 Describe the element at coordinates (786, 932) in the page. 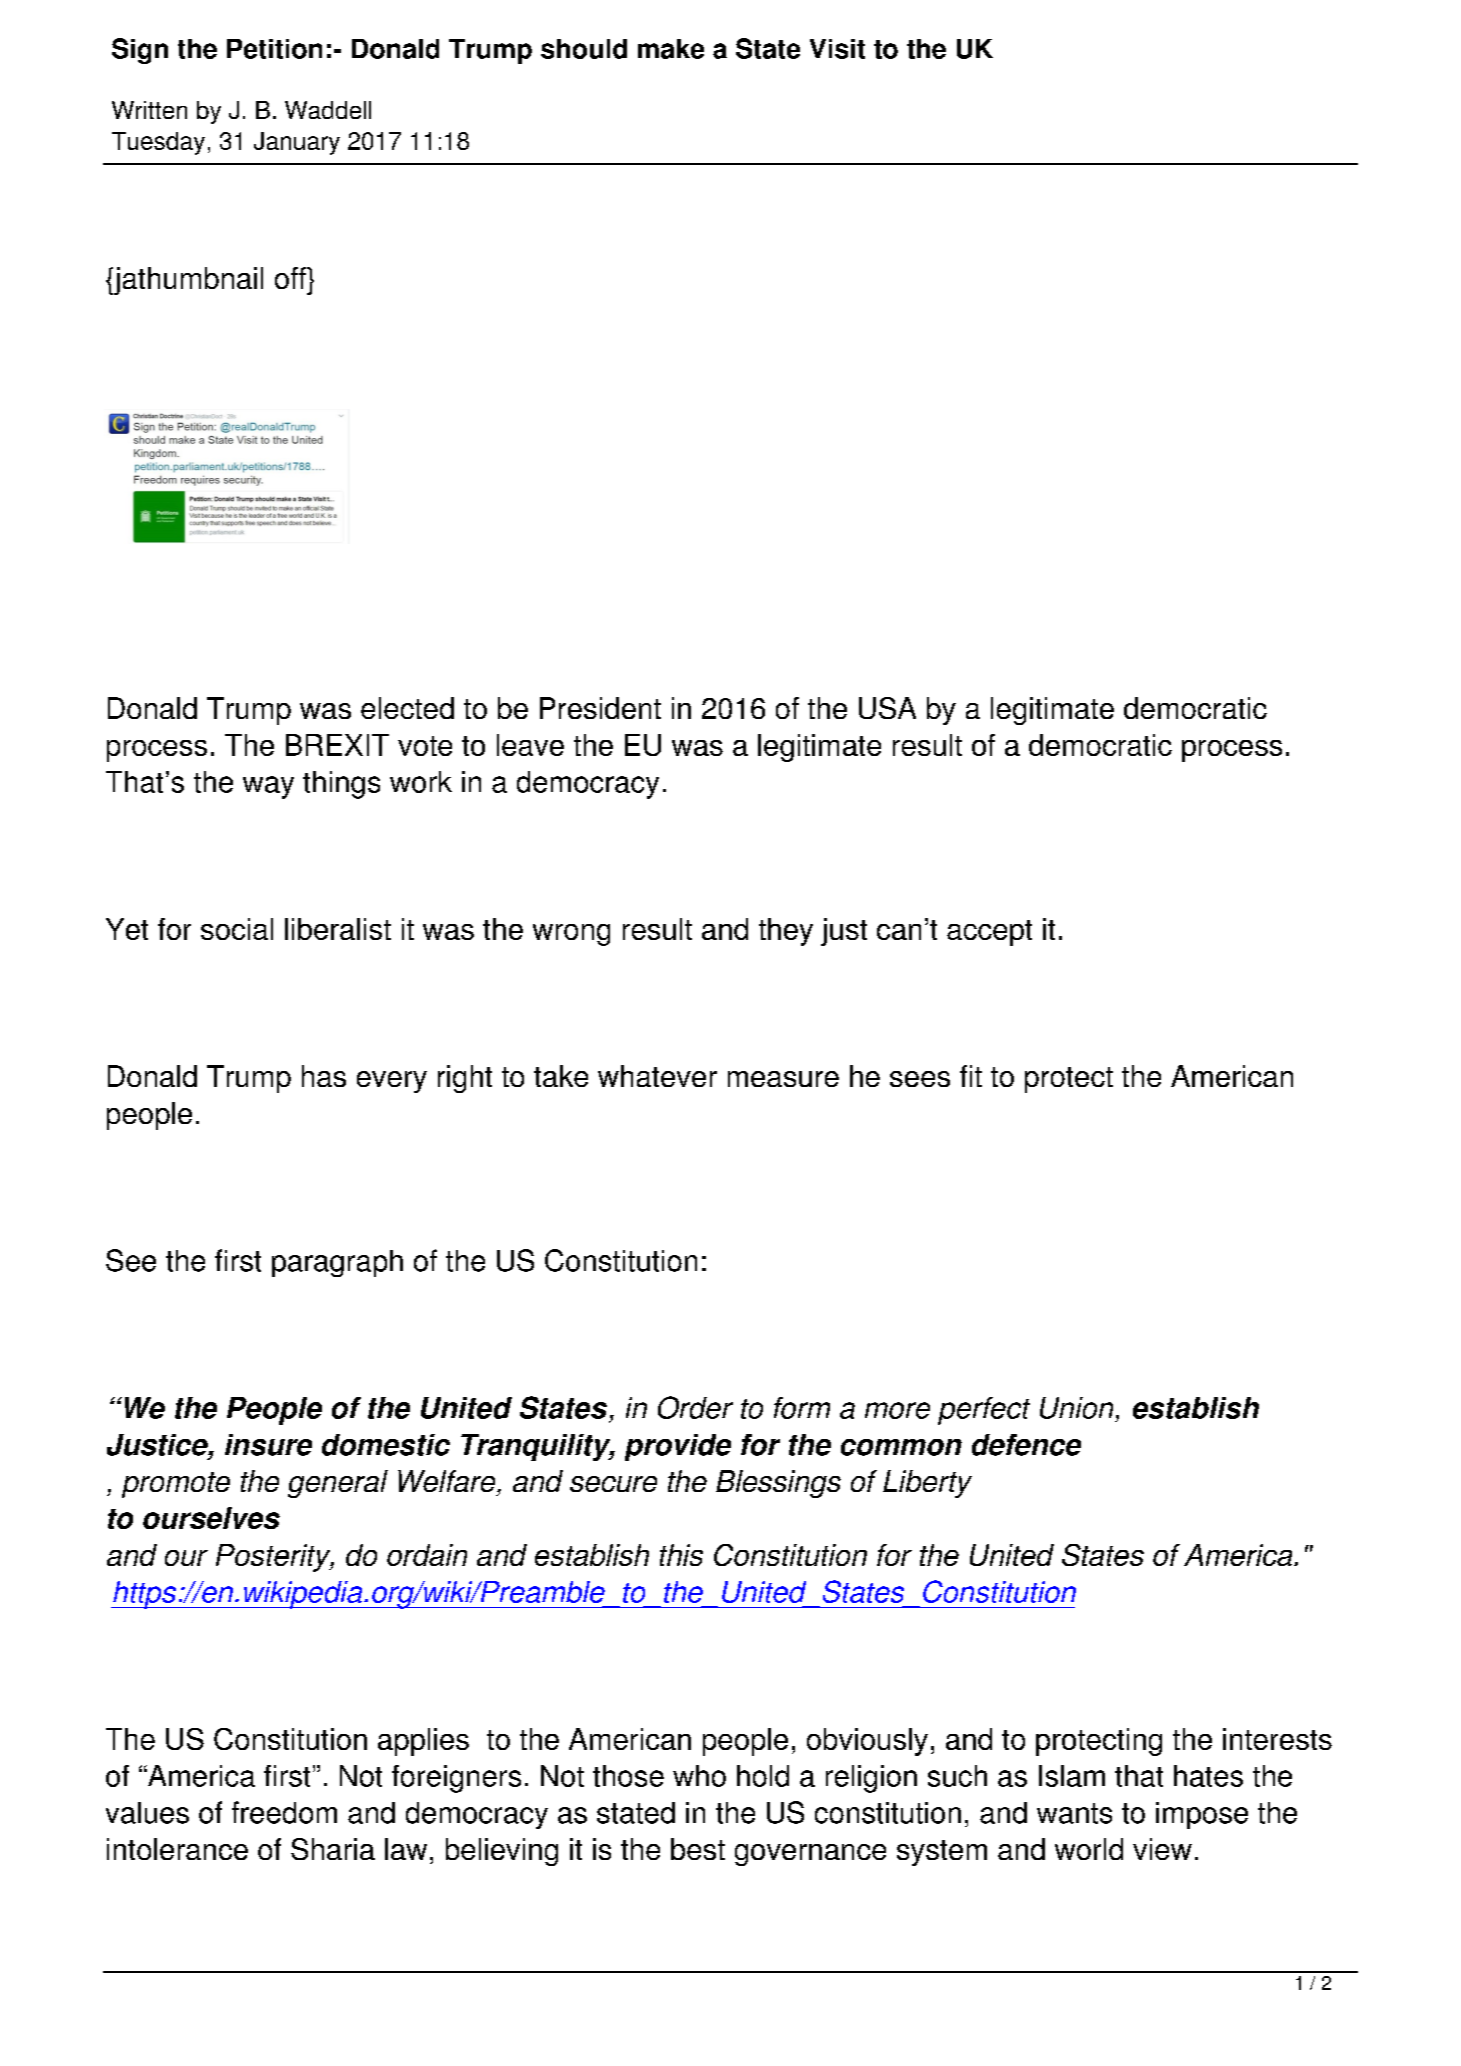

I see `they` at that location.
